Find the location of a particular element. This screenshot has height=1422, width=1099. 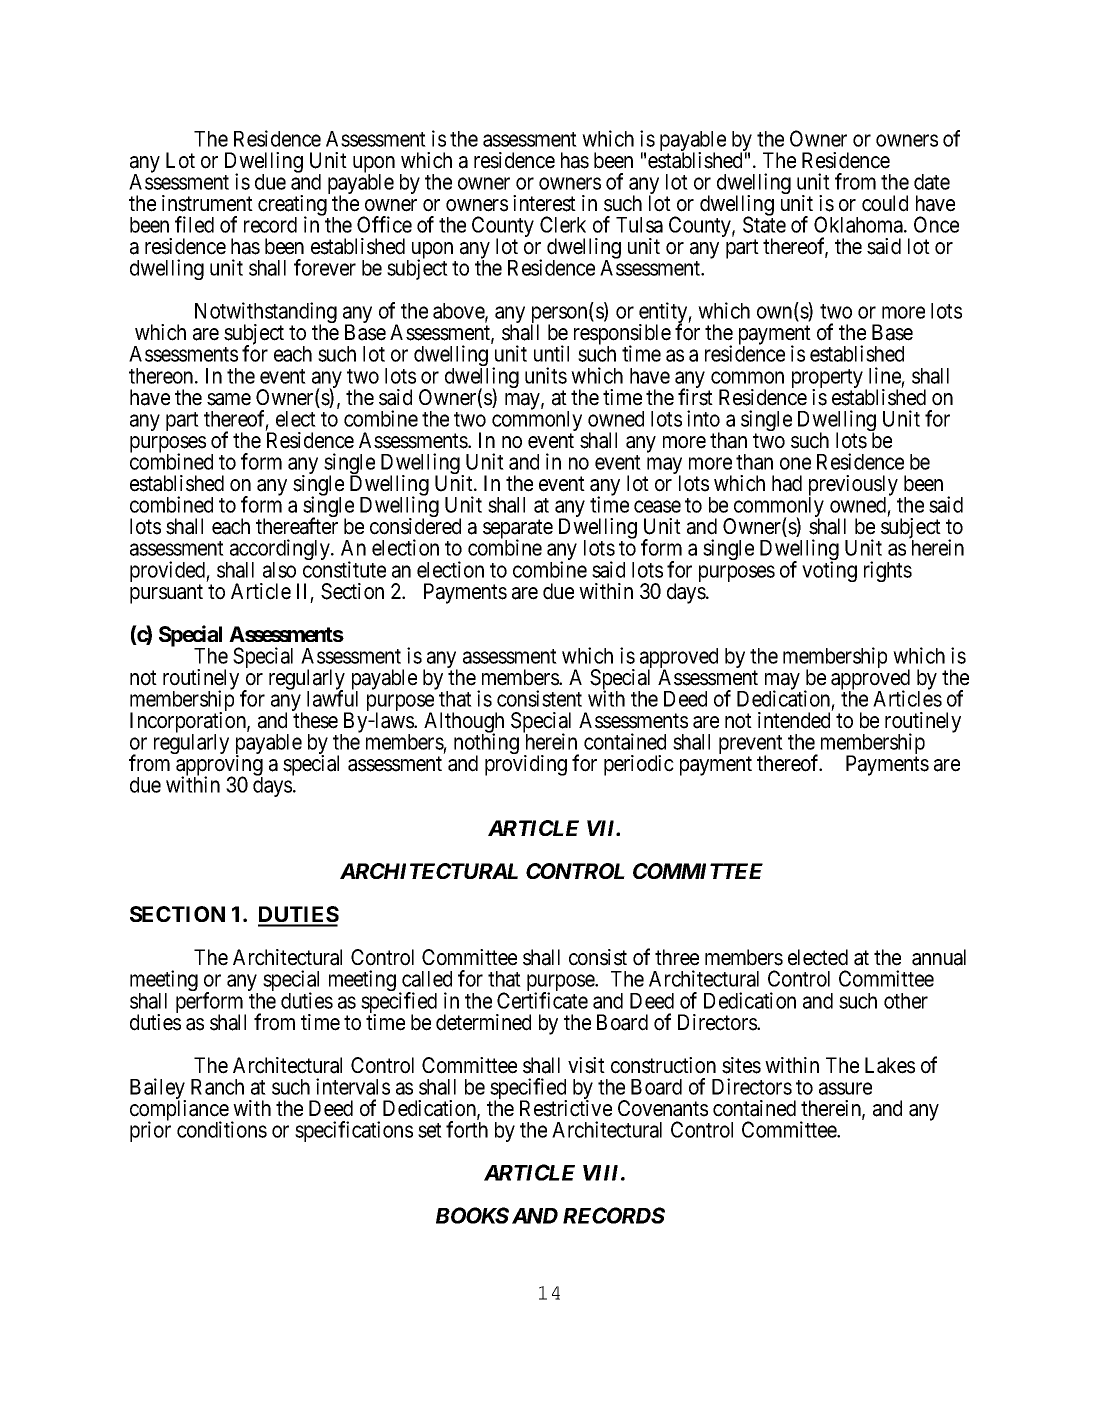

Restrictive is located at coordinates (566, 1108).
